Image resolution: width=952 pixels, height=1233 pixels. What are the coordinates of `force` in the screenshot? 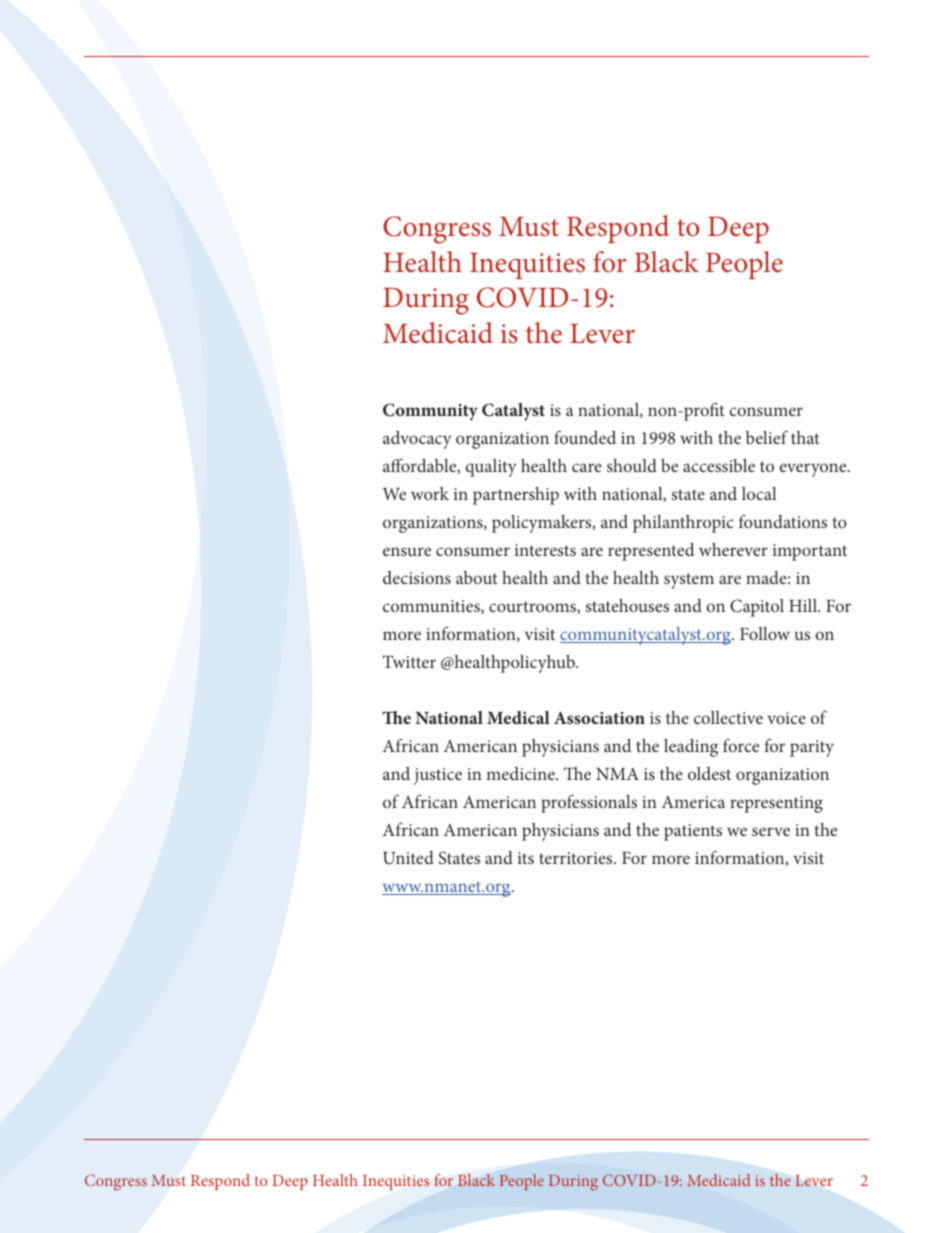 It's located at (741, 745).
